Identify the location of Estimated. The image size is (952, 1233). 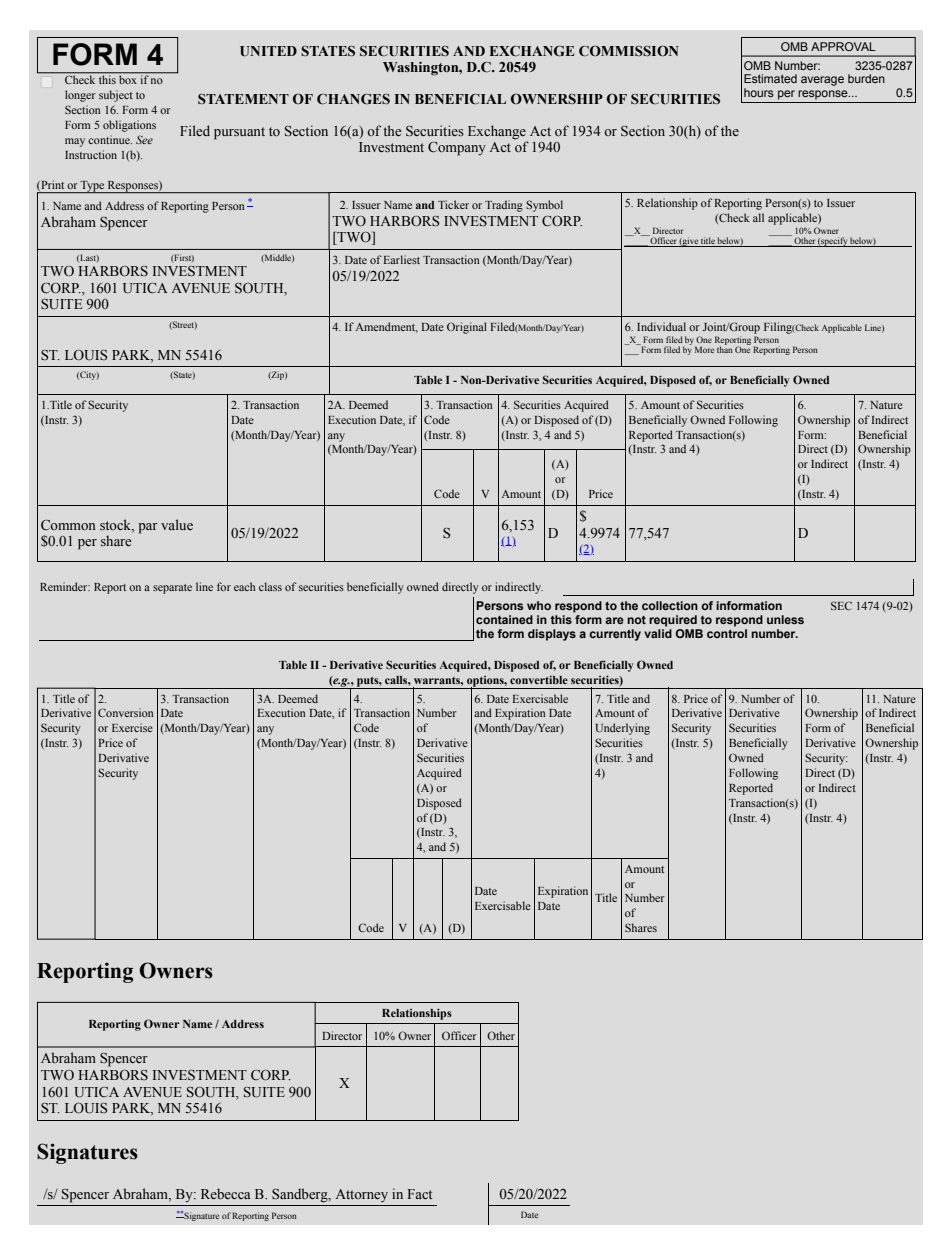
(770, 78).
